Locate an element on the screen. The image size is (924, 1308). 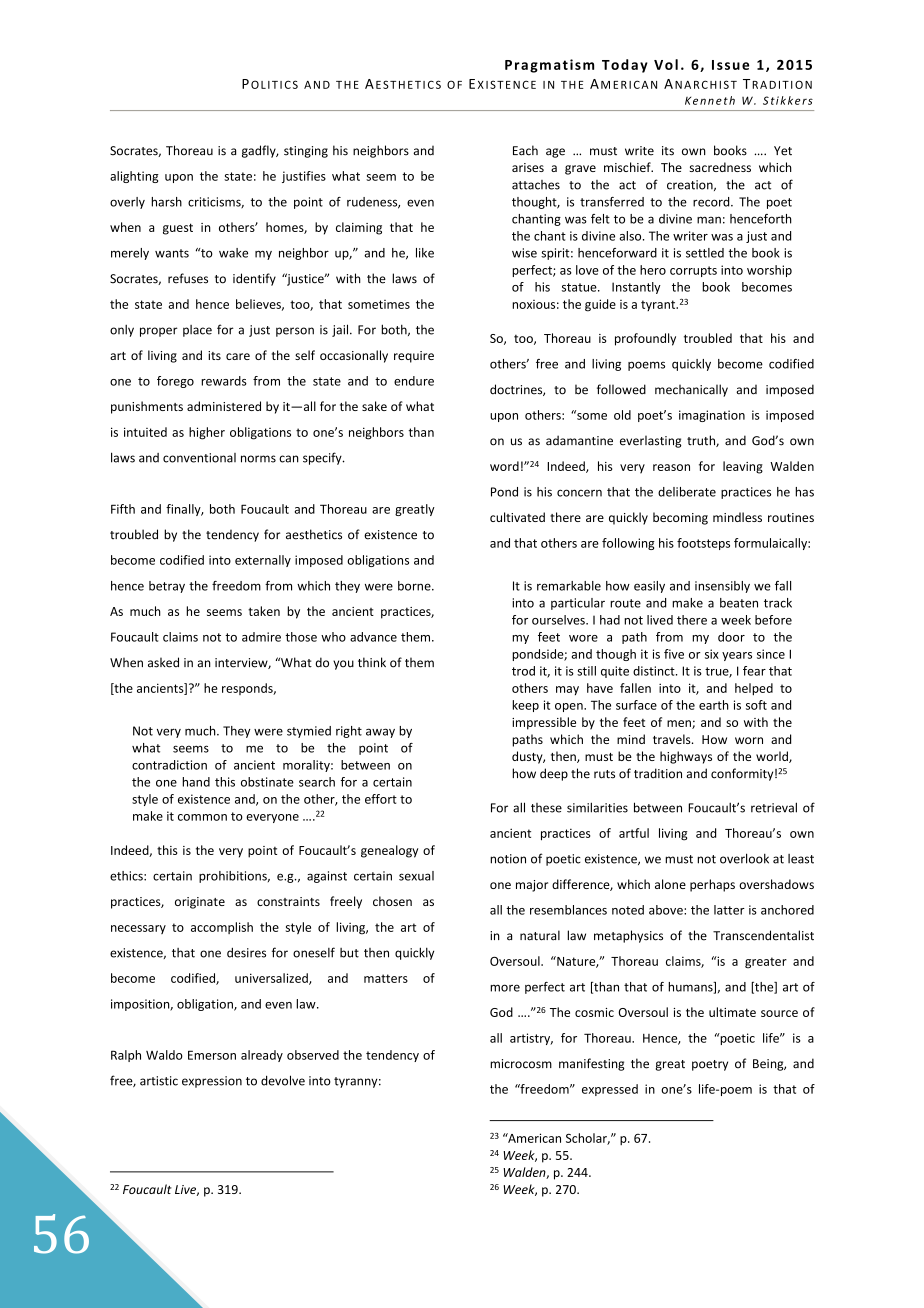
borne is located at coordinates (415, 586).
